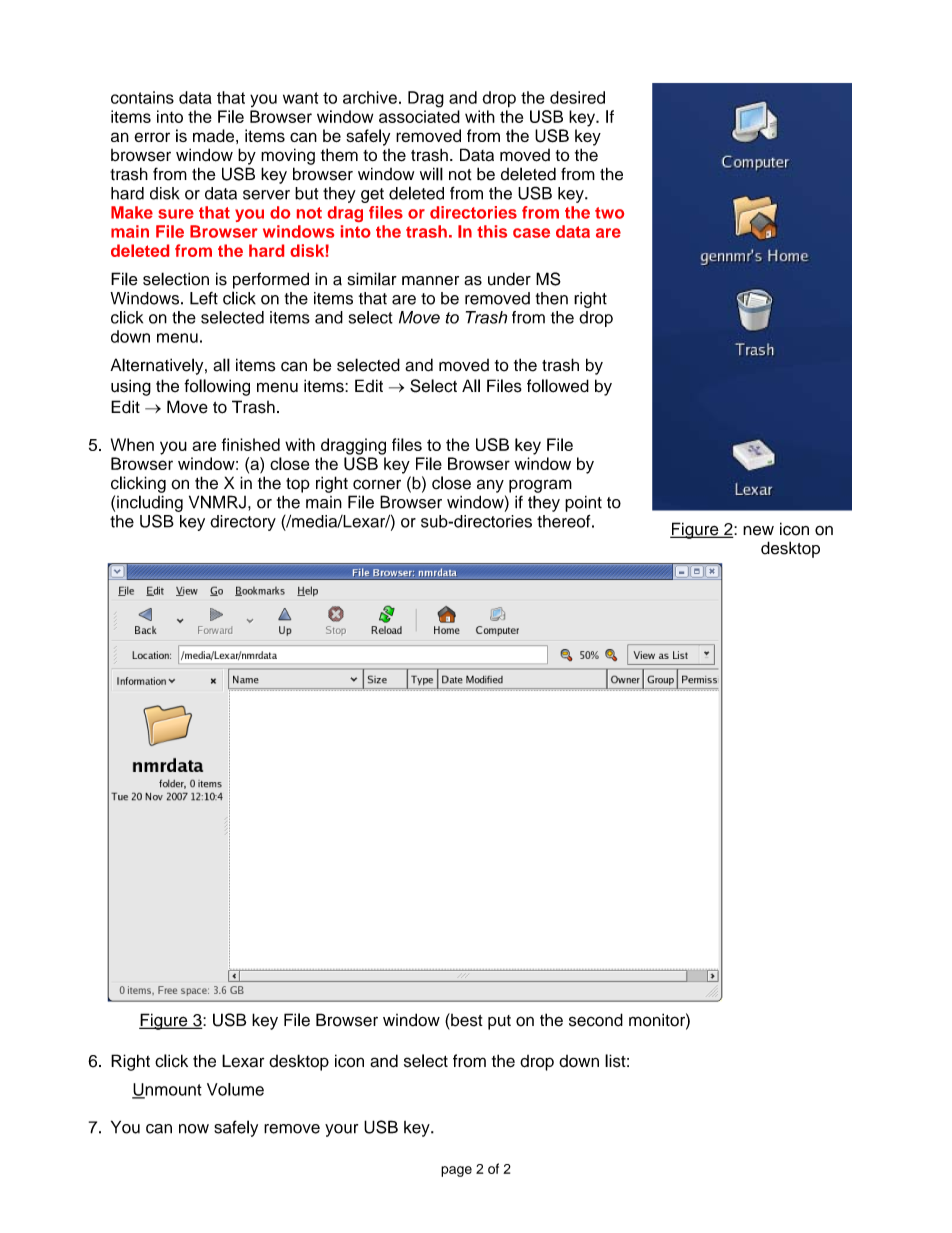 Image resolution: width=952 pixels, height=1233 pixels. I want to click on Volume, so click(235, 1089).
